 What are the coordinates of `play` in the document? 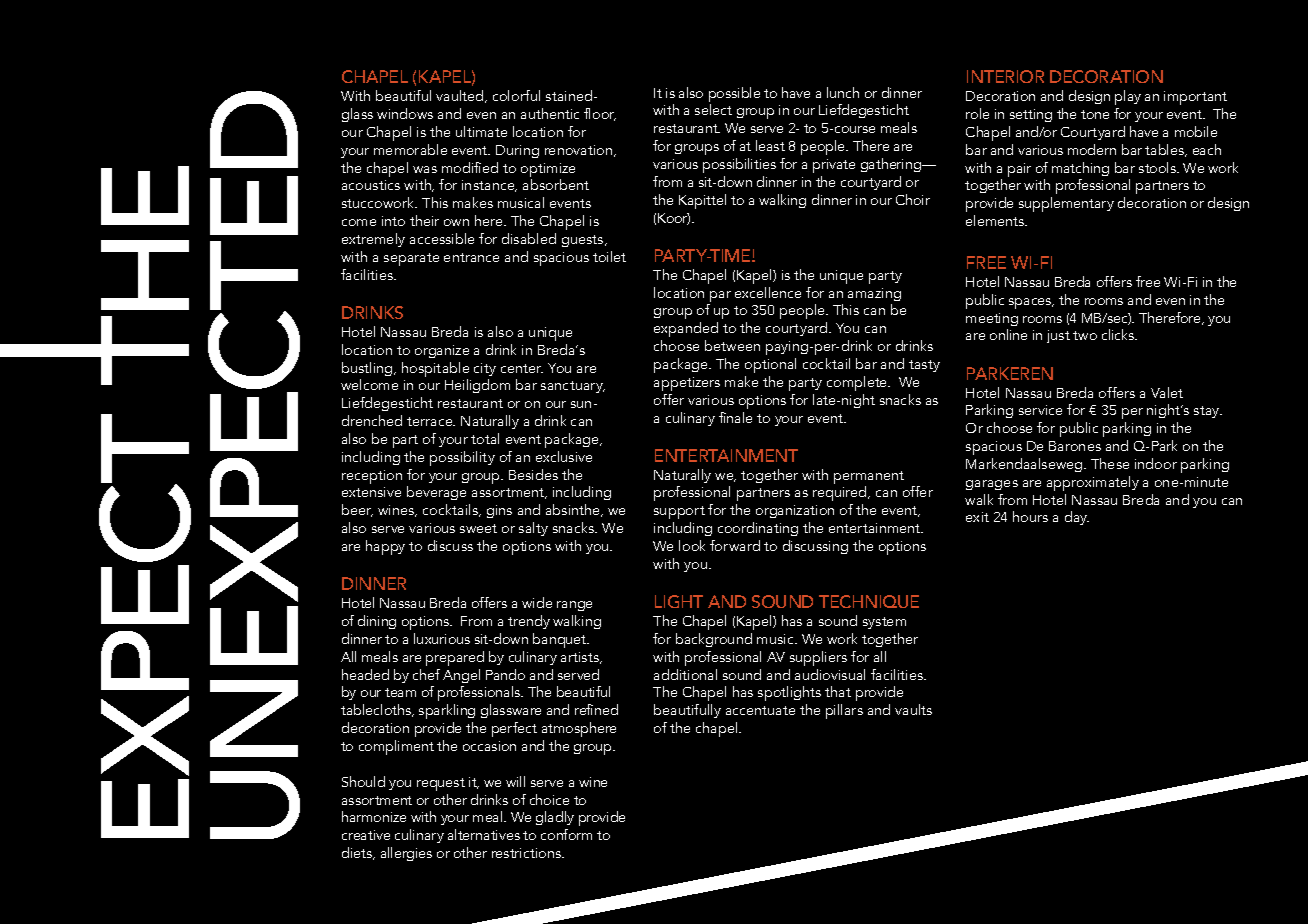 It's located at (1128, 97).
